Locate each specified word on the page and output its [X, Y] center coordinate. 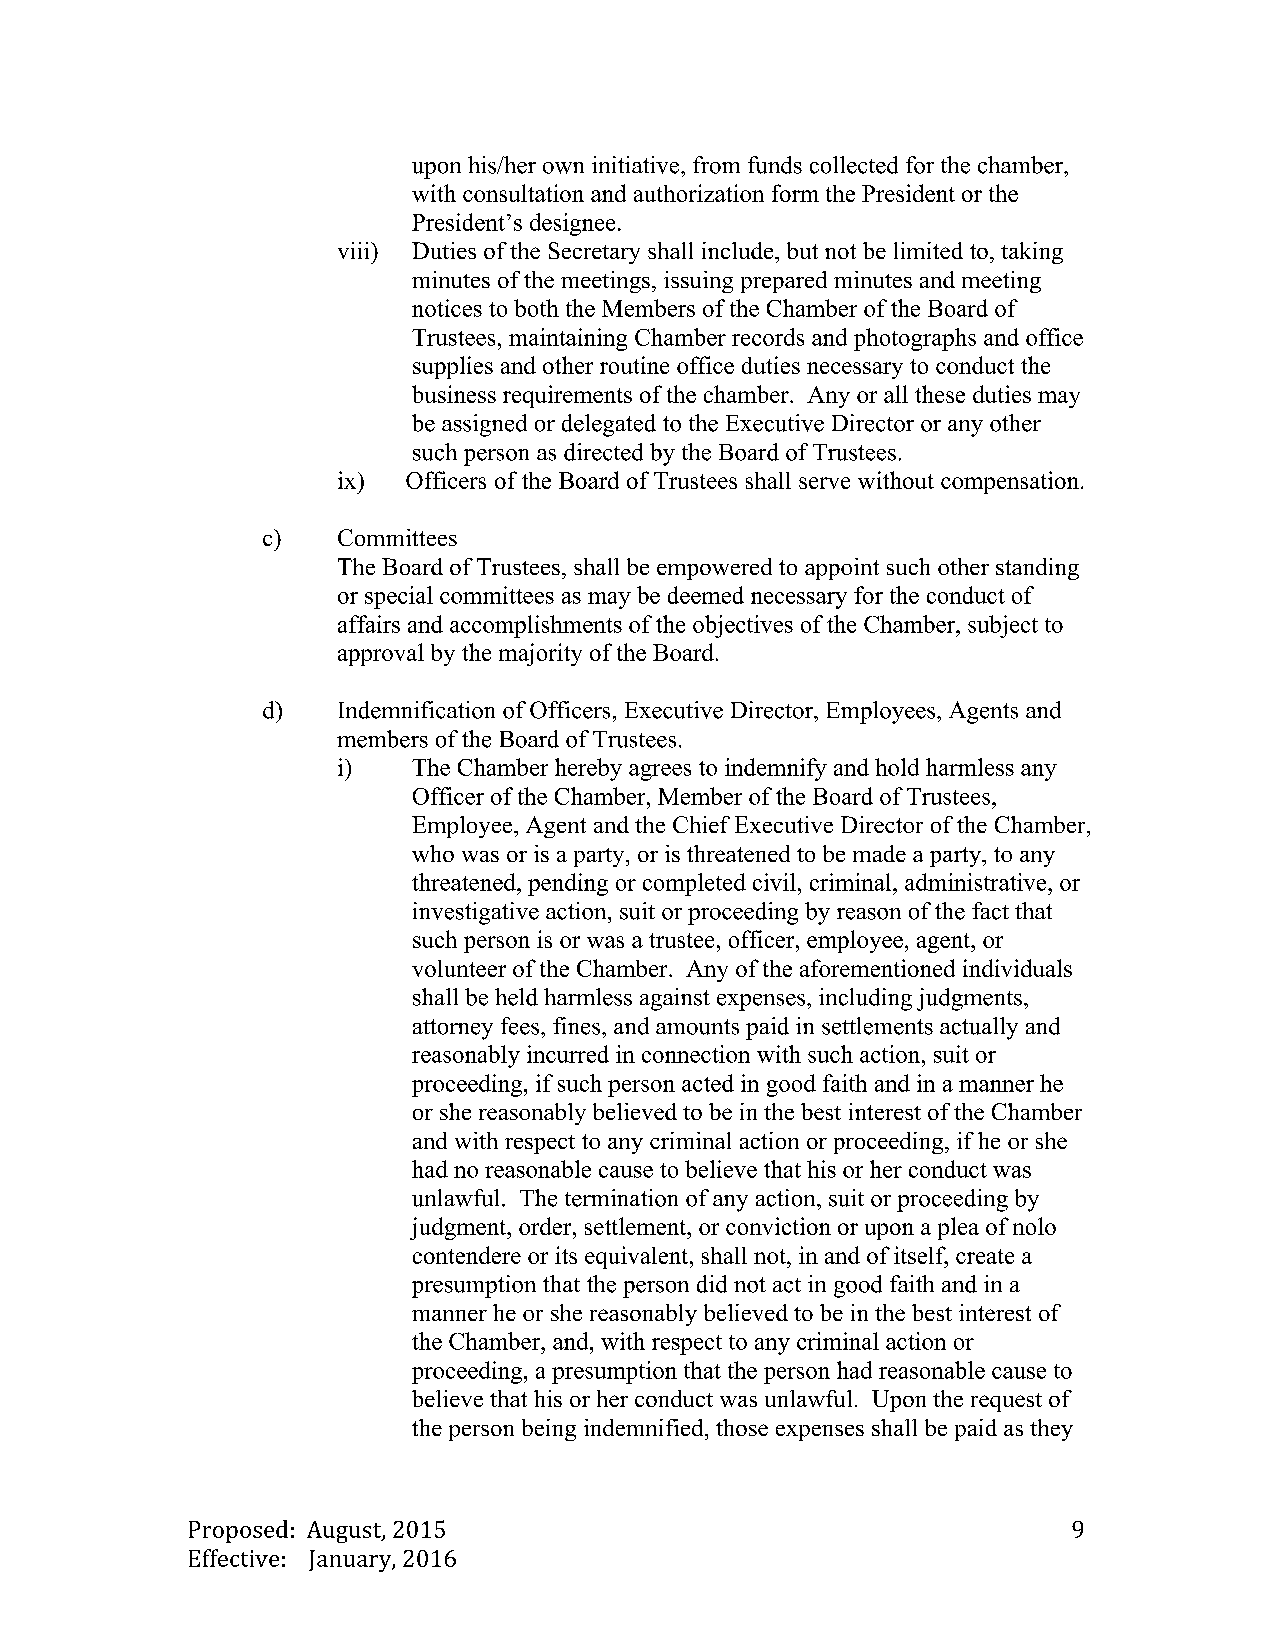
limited [928, 250]
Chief [701, 824]
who [433, 853]
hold [897, 767]
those [742, 1427]
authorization [699, 193]
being [549, 1430]
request [1006, 1402]
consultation [523, 193]
